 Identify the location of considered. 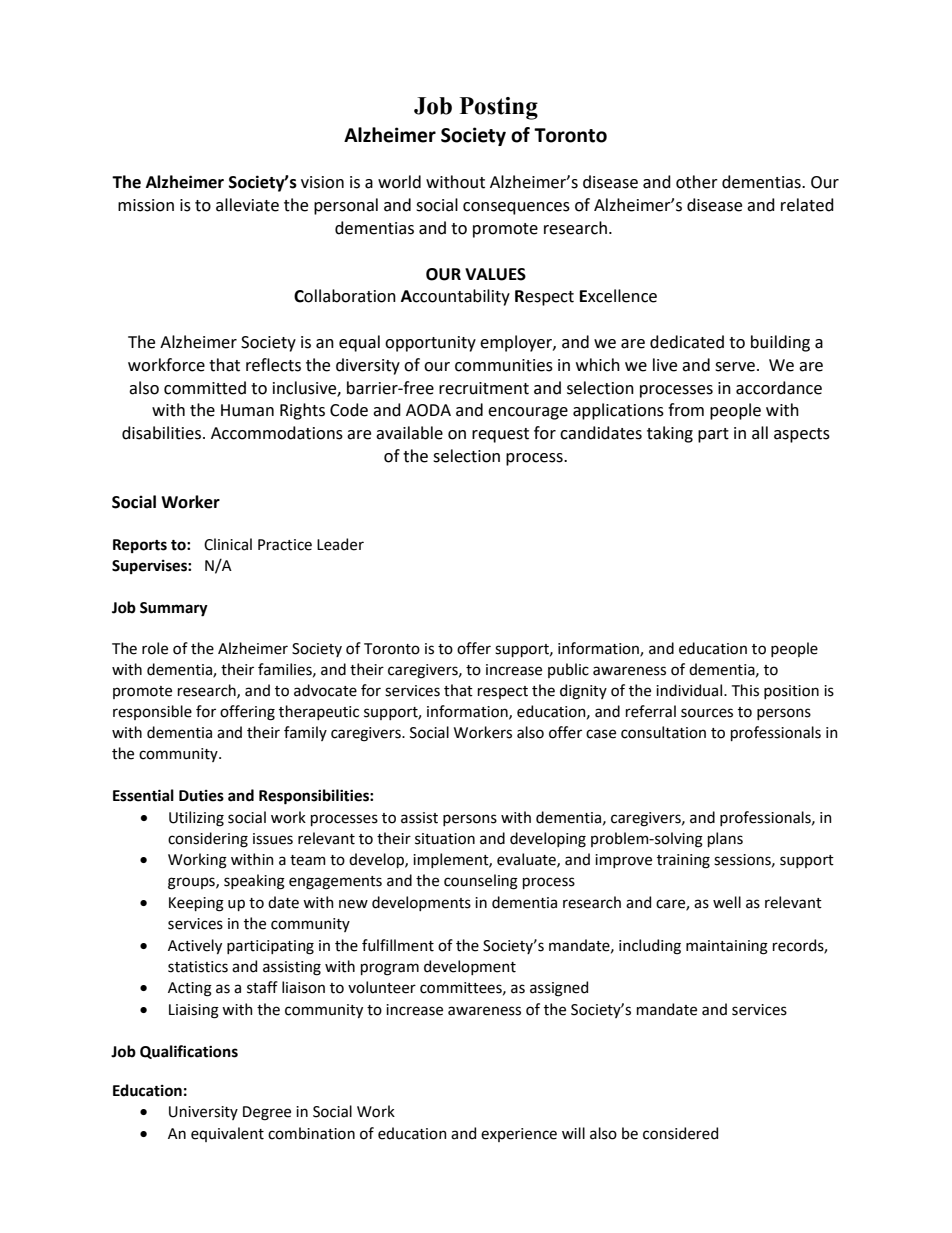
(680, 1133).
